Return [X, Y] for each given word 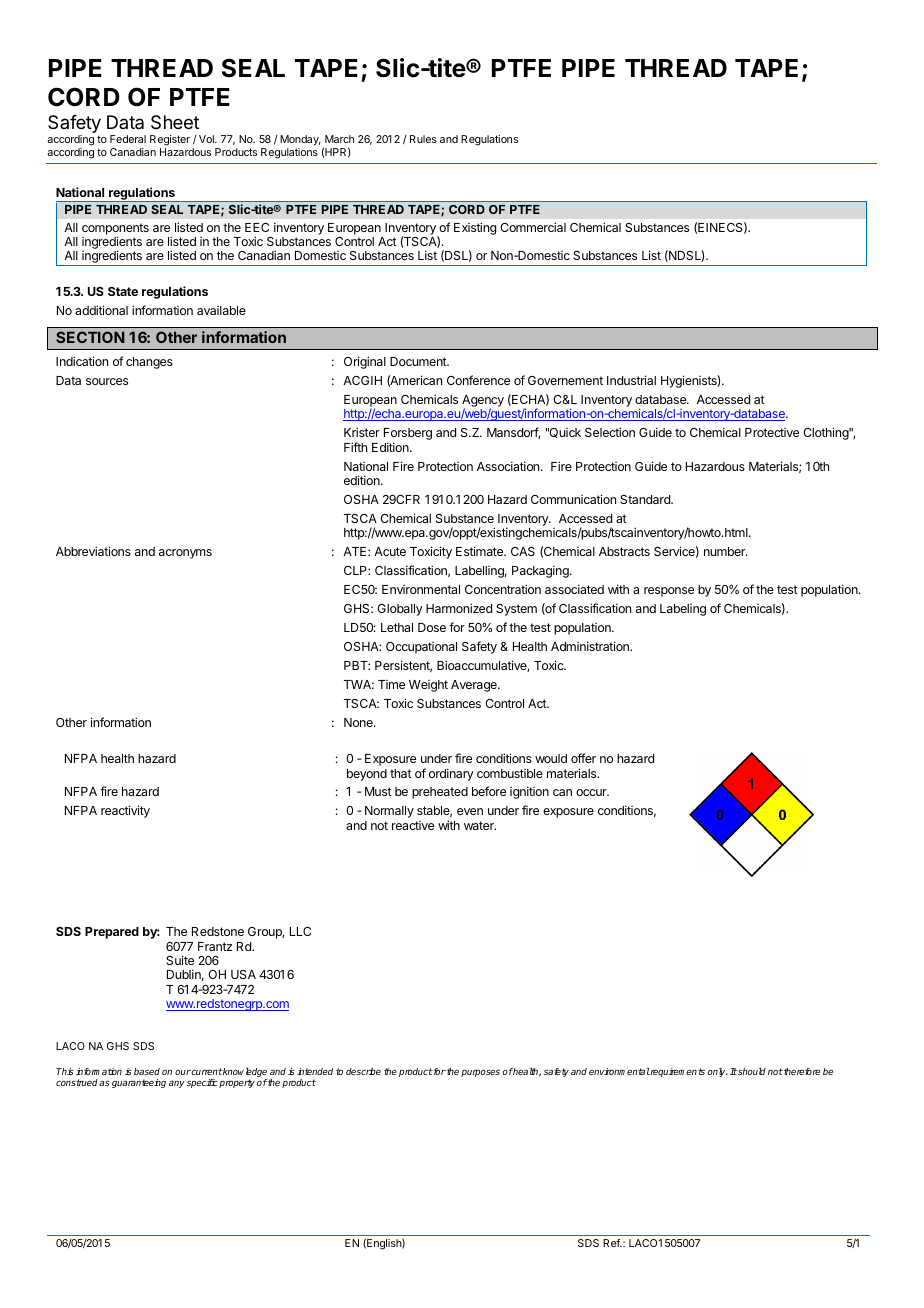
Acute [390, 551]
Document [419, 361]
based [147, 1071]
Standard [646, 499]
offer [583, 758]
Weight [428, 686]
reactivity [125, 811]
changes [149, 363]
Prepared [112, 933]
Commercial [533, 227]
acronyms [185, 554]
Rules [423, 139]
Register [170, 142]
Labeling [683, 610]
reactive [413, 825]
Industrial [631, 380]
